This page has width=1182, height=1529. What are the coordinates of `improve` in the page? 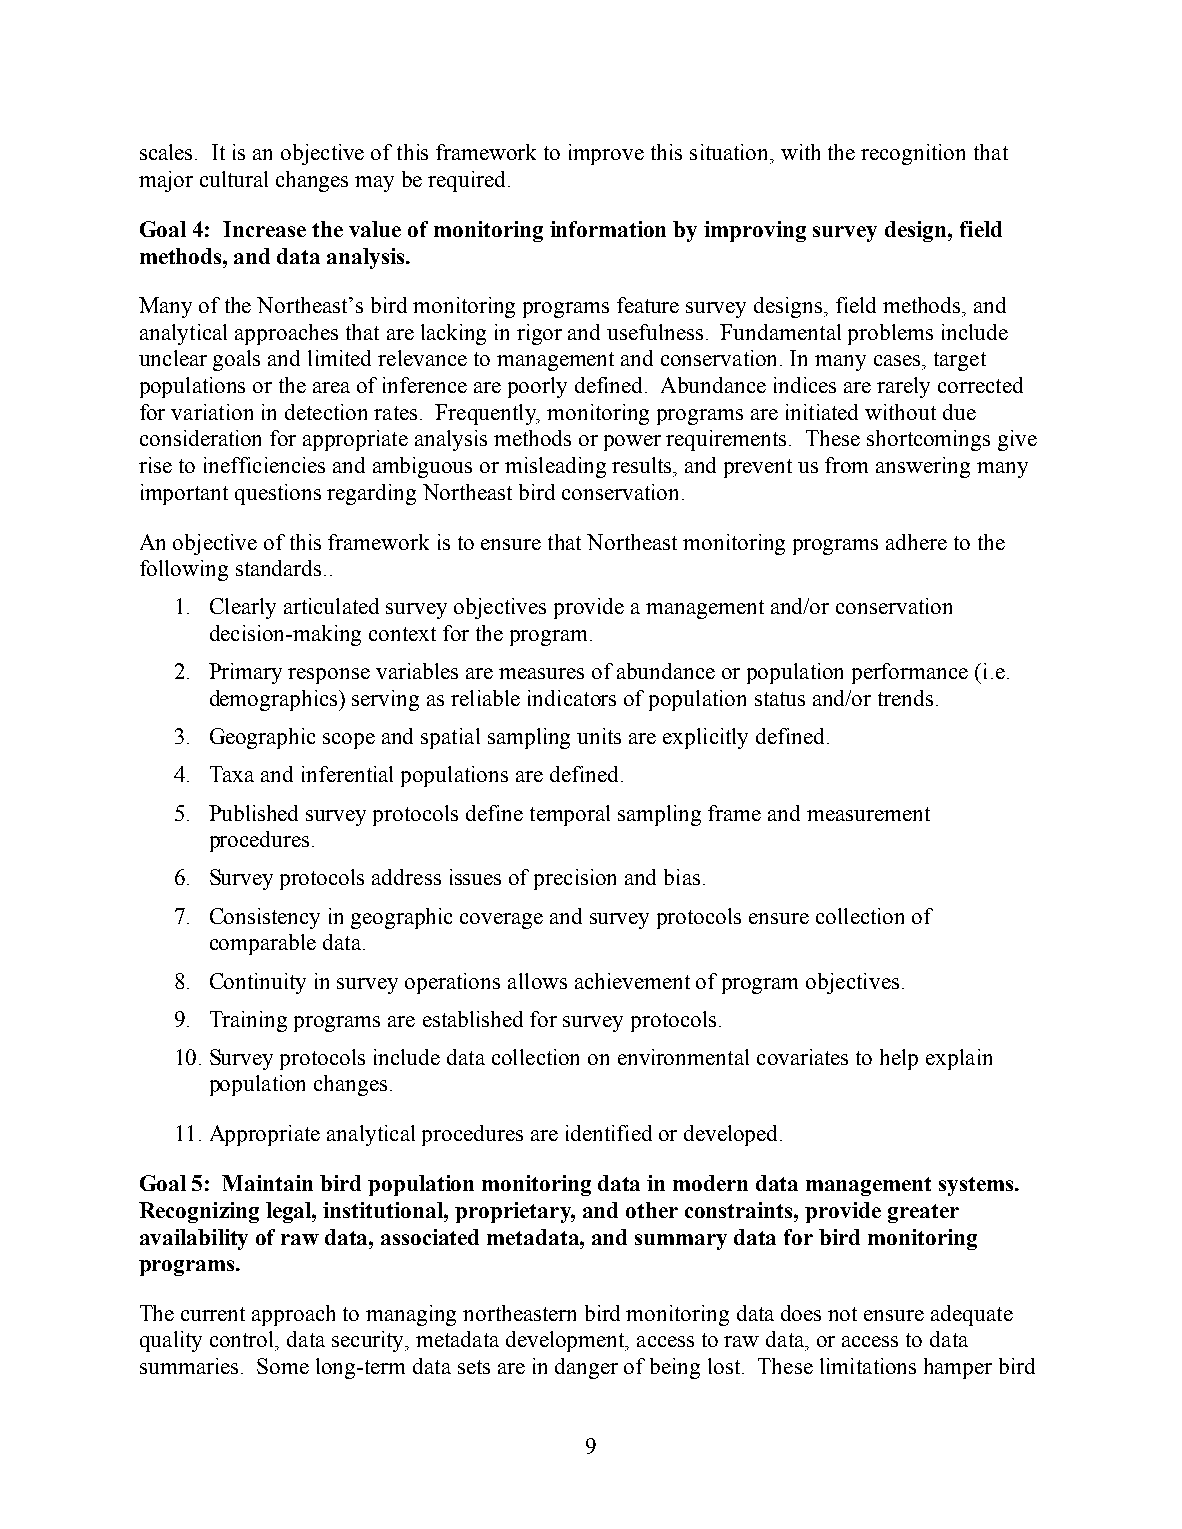 It's located at (606, 154).
